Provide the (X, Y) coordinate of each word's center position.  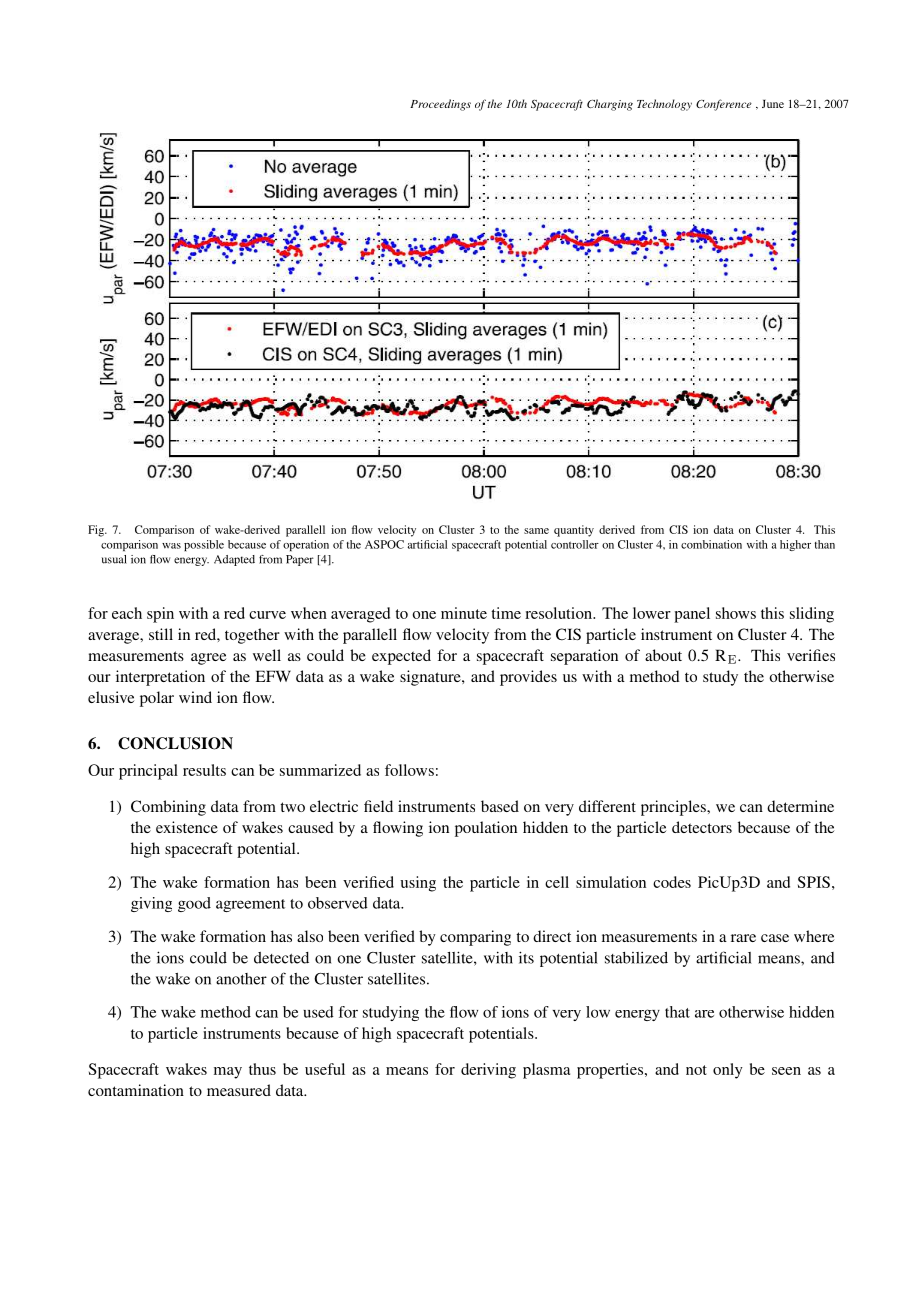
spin (160, 615)
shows (736, 613)
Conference (724, 105)
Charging (610, 105)
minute (464, 613)
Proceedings (440, 105)
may (228, 1073)
